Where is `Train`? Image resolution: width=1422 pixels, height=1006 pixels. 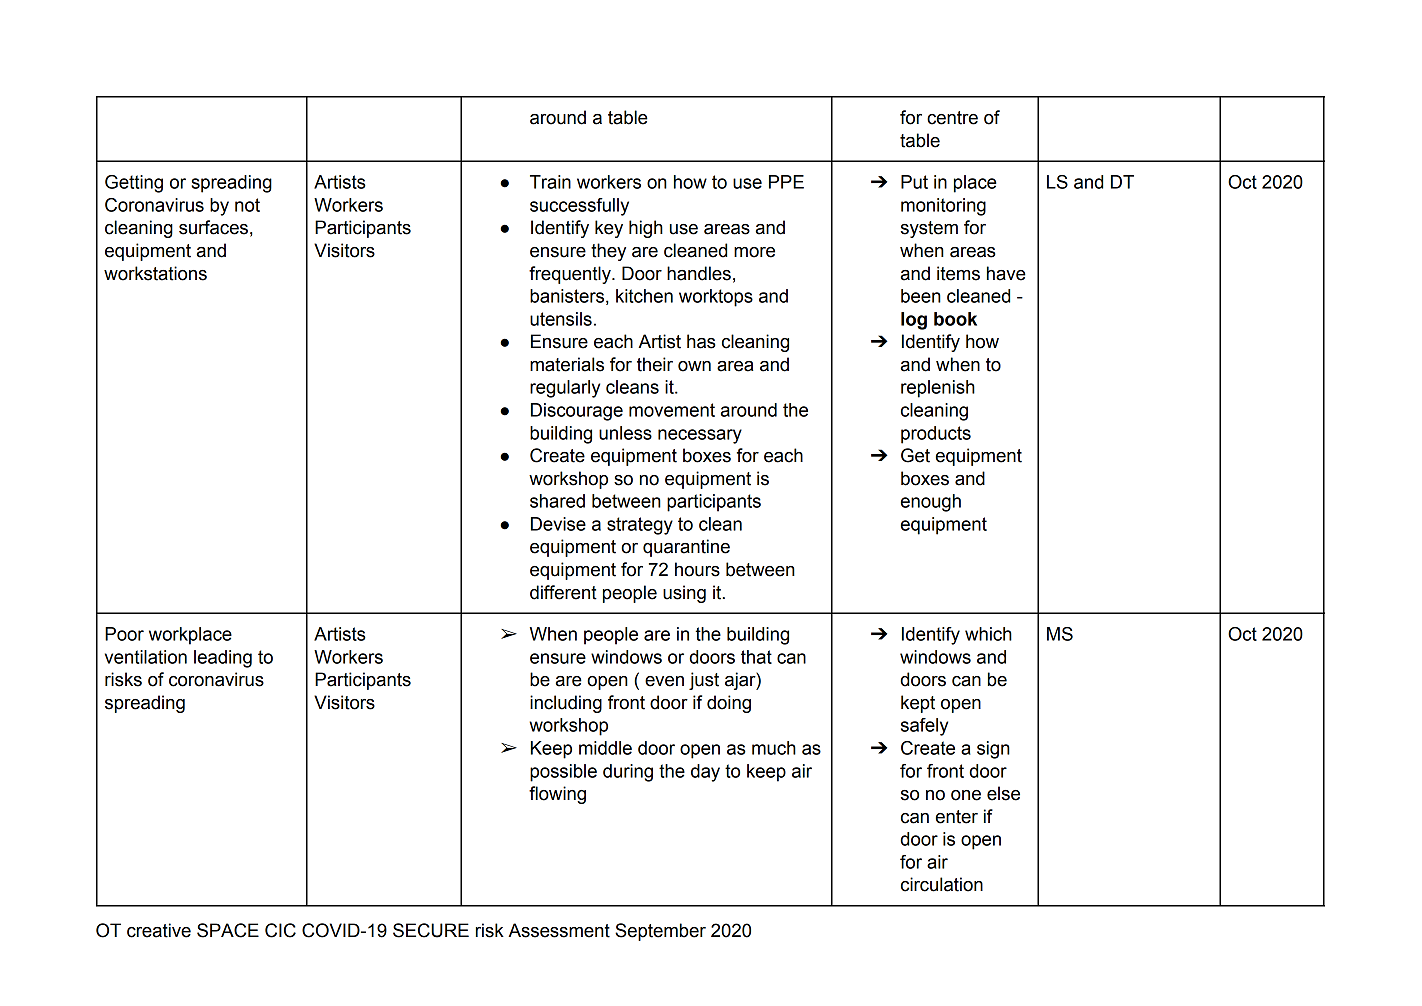 Train is located at coordinates (550, 182).
